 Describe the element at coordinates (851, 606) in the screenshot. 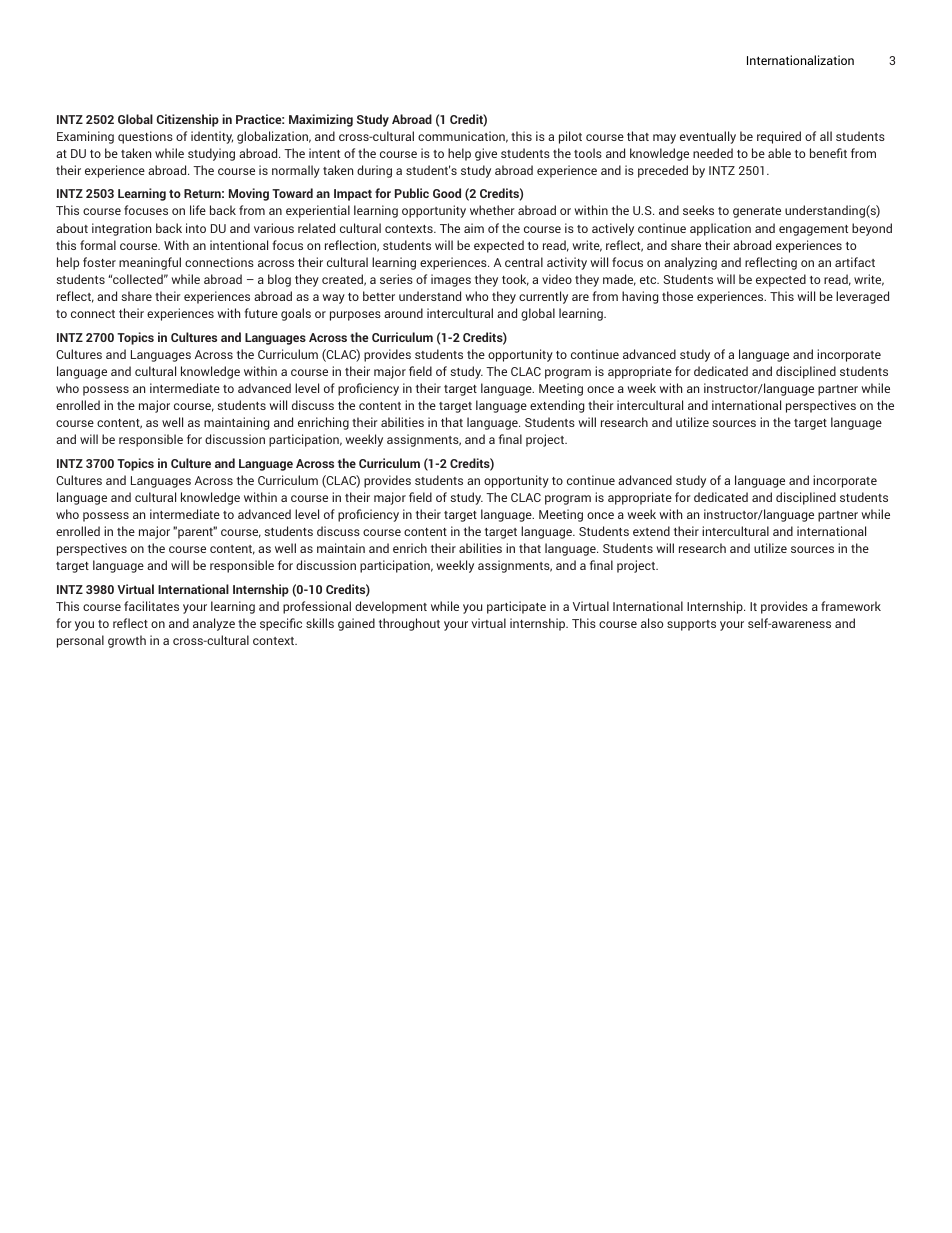

I see `framework` at that location.
